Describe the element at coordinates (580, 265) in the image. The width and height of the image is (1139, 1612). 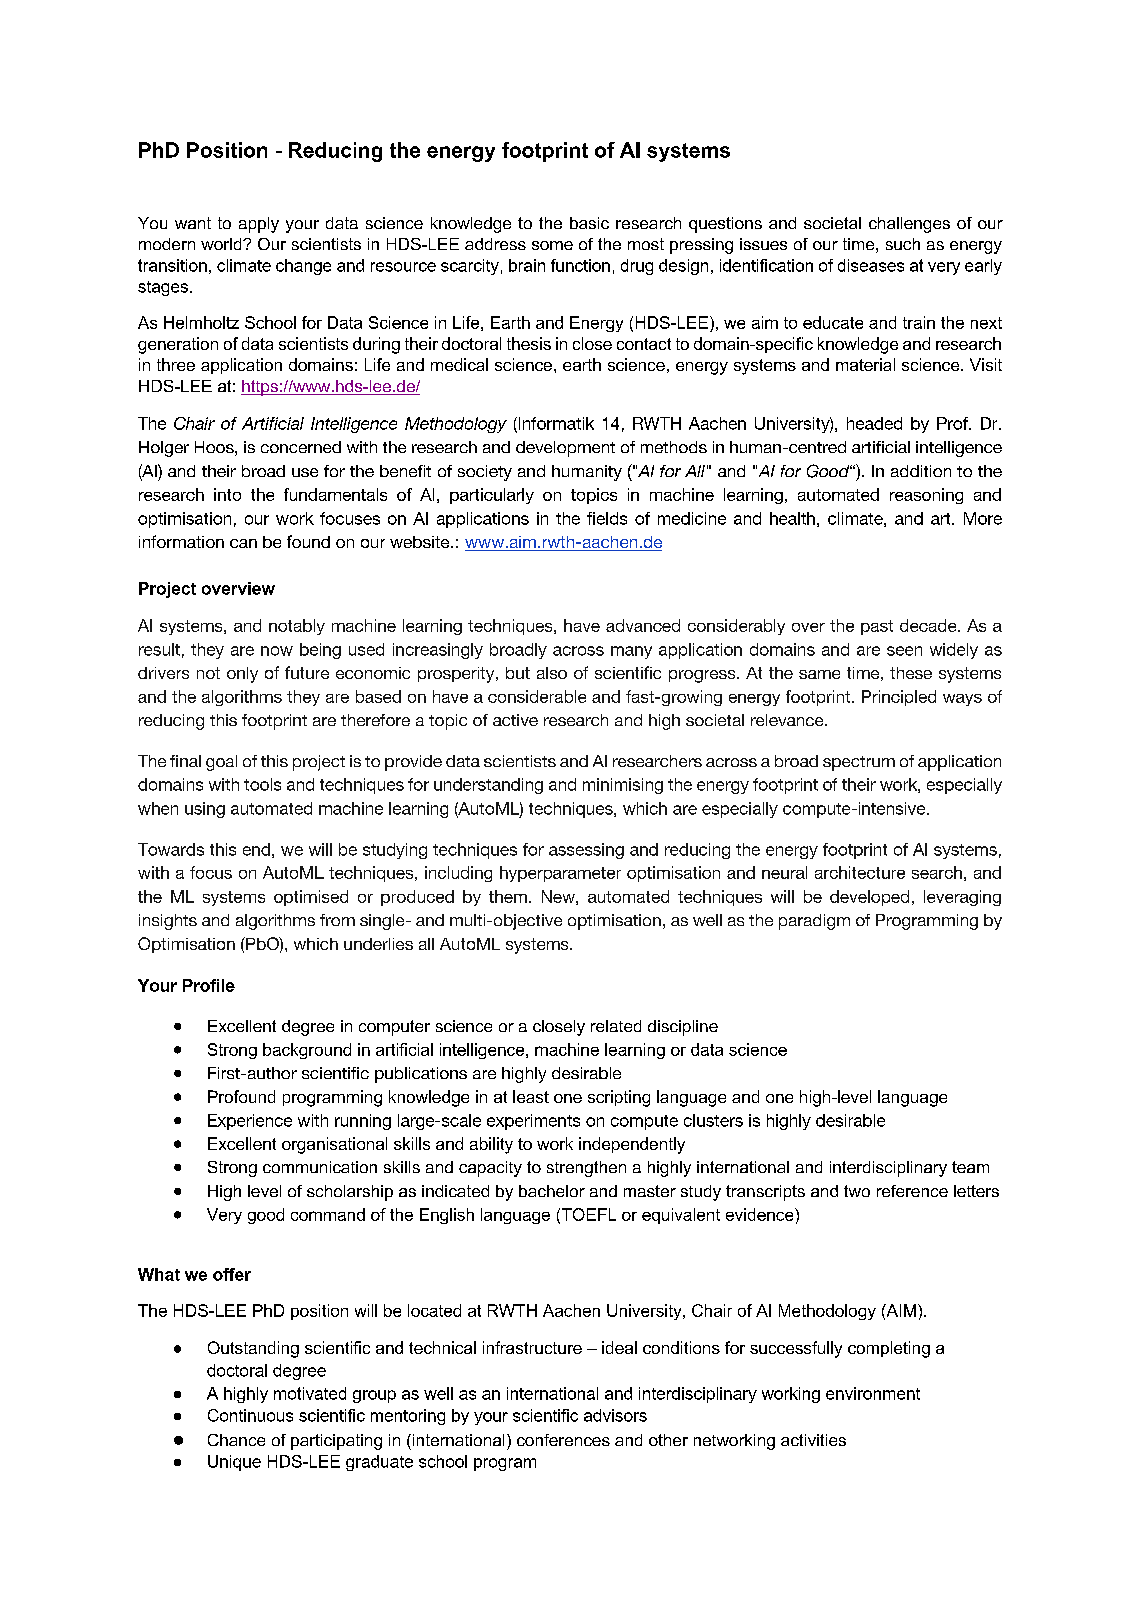
I see `function` at that location.
